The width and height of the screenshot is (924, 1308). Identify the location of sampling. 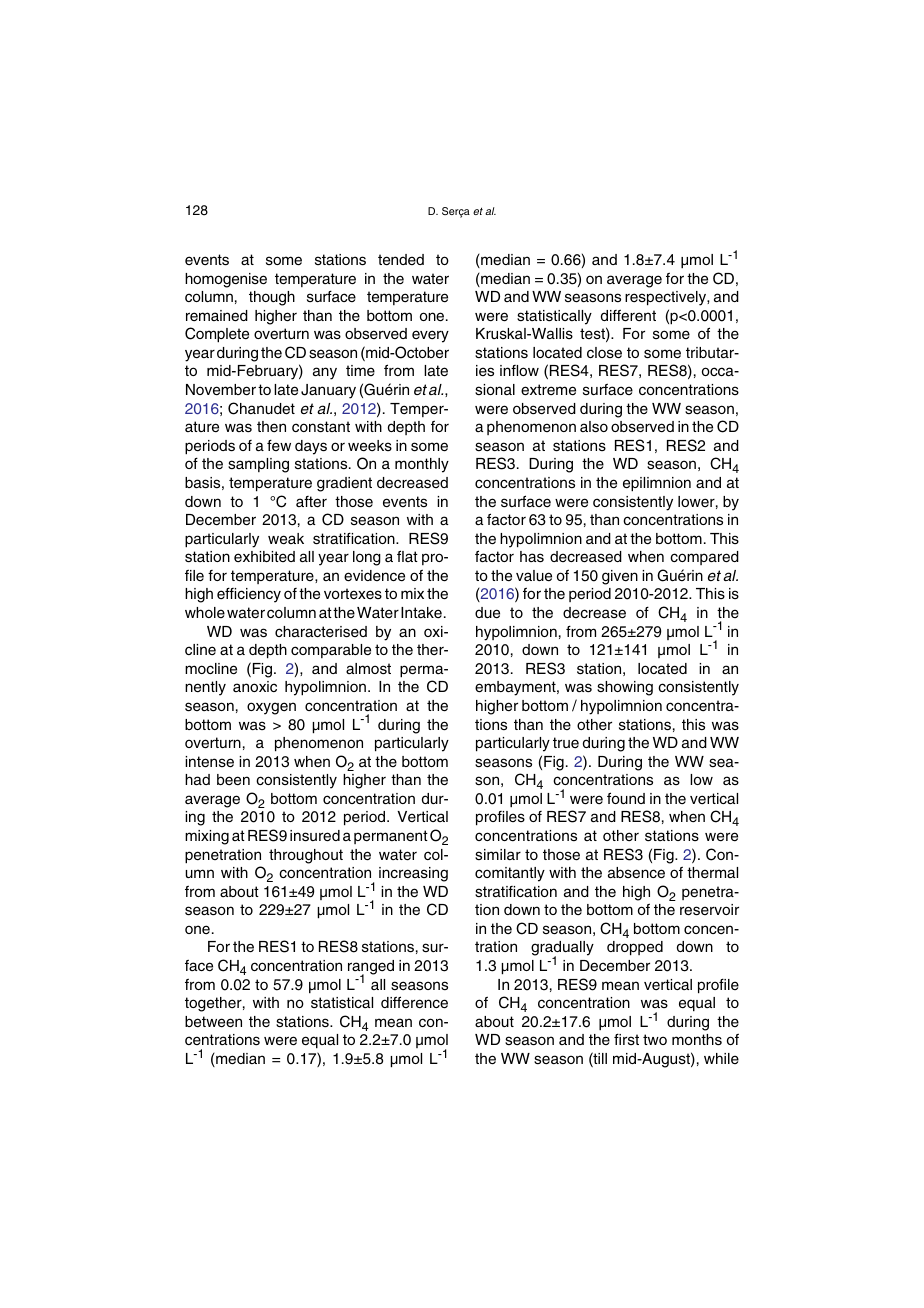
(258, 465).
